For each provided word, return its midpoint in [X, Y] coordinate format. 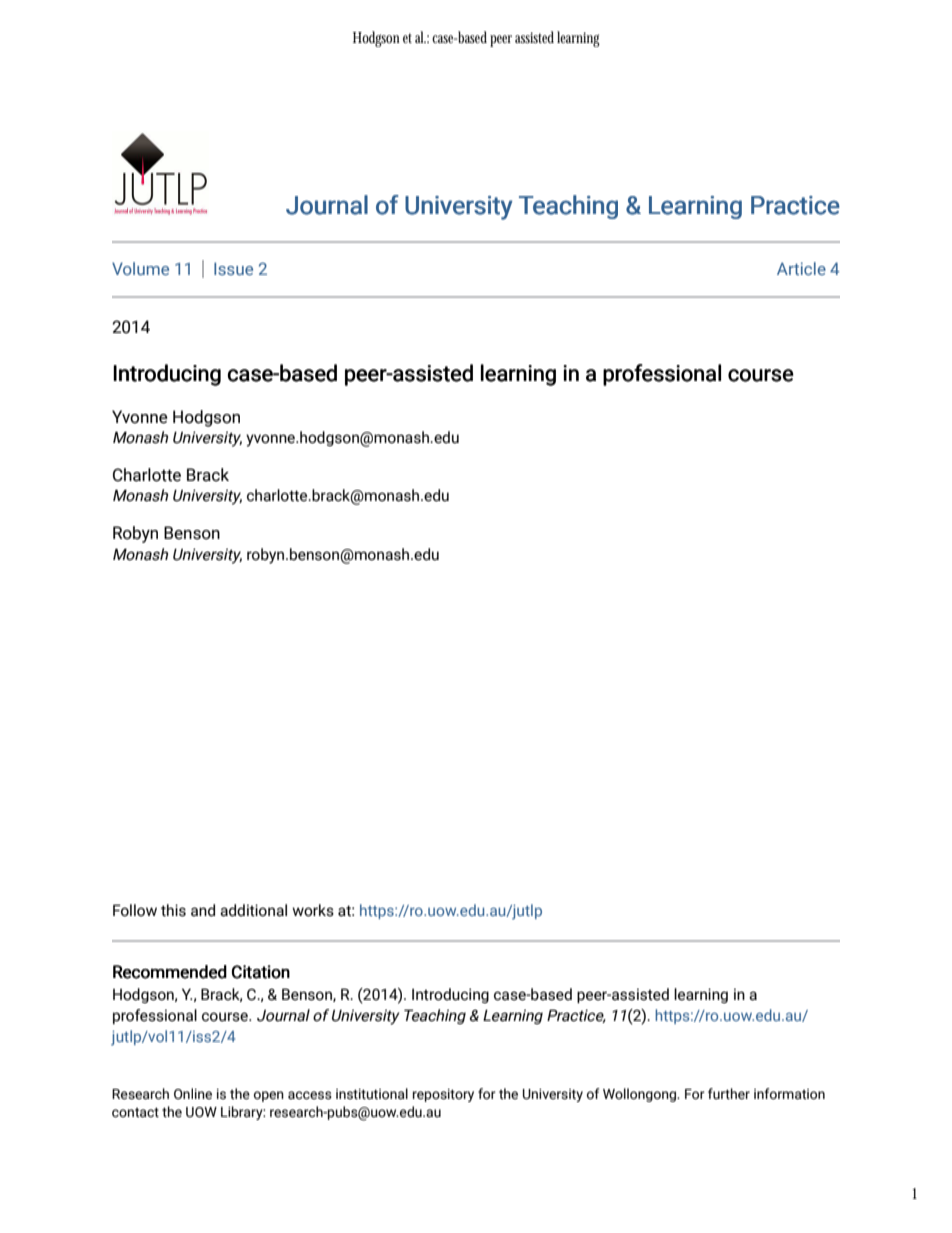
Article [801, 268]
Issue [233, 268]
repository [443, 1095]
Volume [140, 268]
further [729, 1094]
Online [193, 1093]
